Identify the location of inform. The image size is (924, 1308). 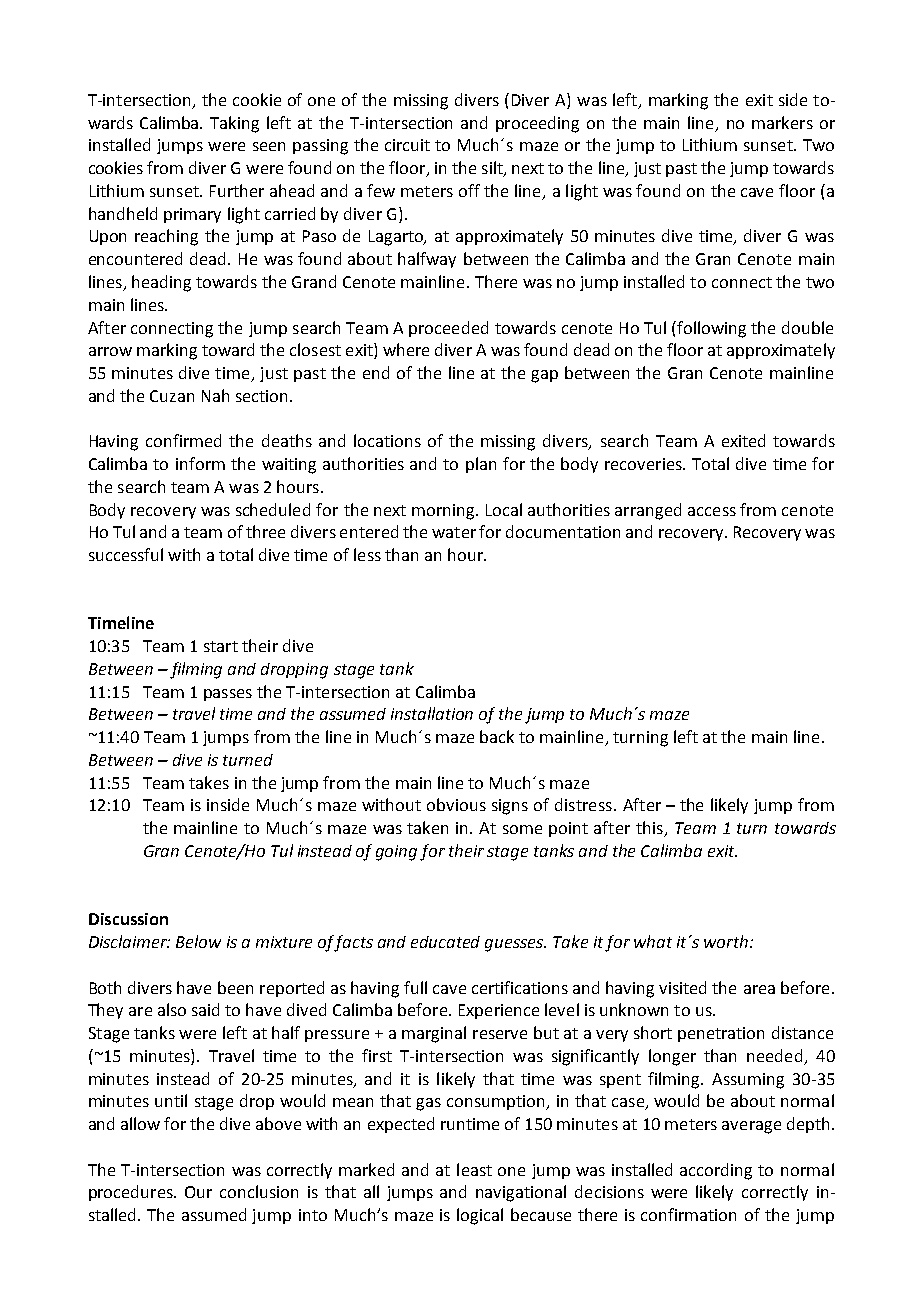
(200, 463).
